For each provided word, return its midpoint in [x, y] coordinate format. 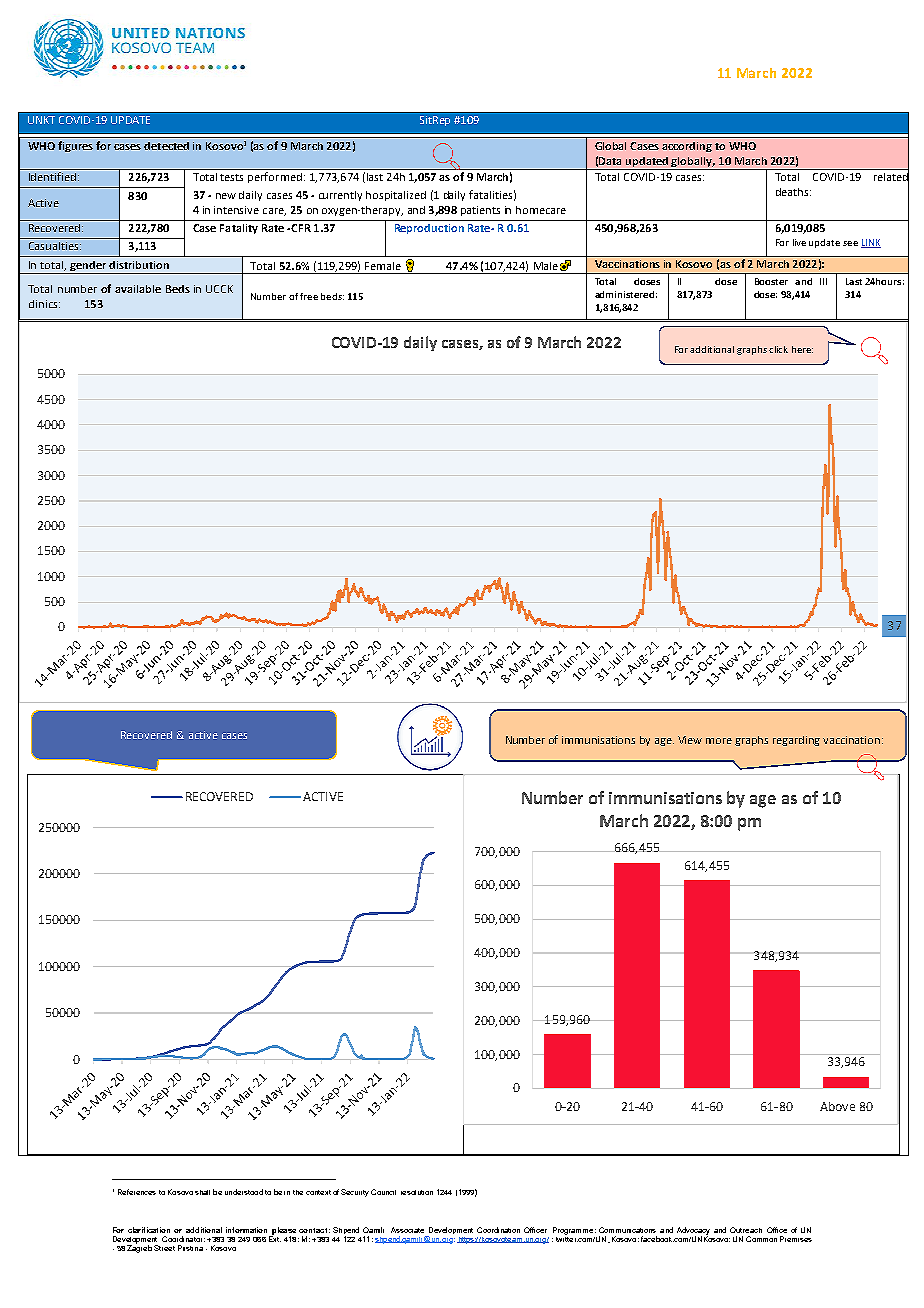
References [137, 1192]
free [309, 296]
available [138, 289]
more [719, 741]
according [687, 147]
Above [837, 1106]
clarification [149, 1230]
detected [166, 146]
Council [383, 1192]
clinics [44, 304]
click [778, 349]
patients [480, 211]
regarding [796, 741]
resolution [417, 1192]
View [690, 740]
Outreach [746, 1230]
